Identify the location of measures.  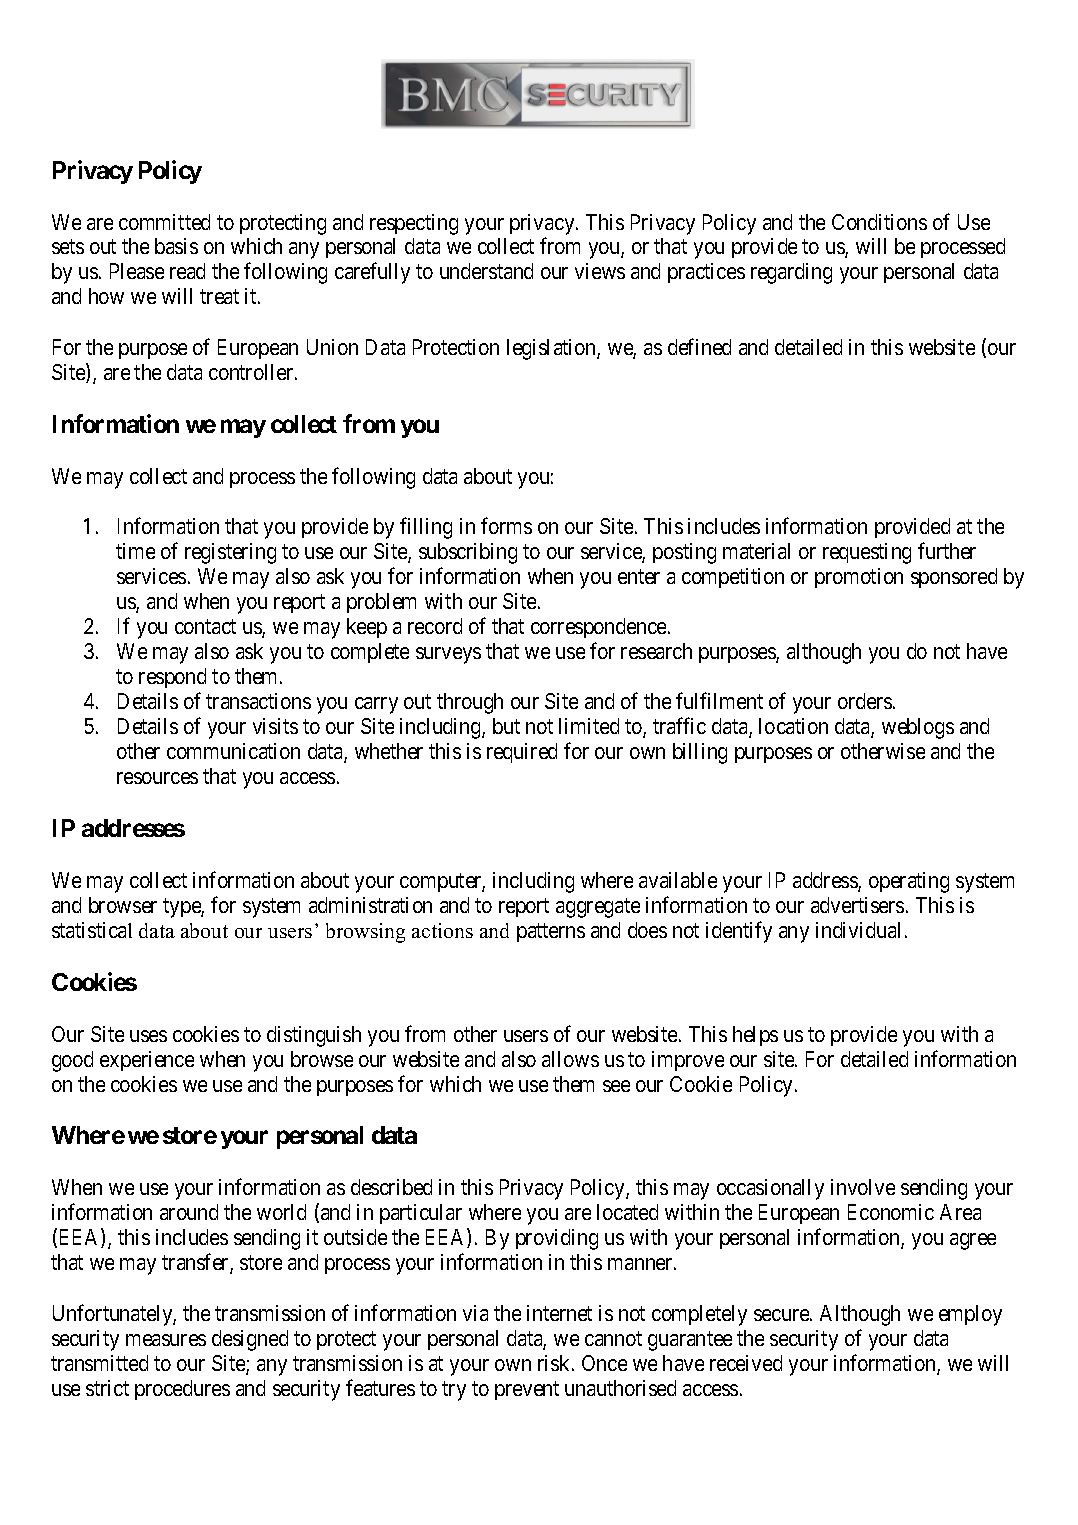
(166, 1340).
